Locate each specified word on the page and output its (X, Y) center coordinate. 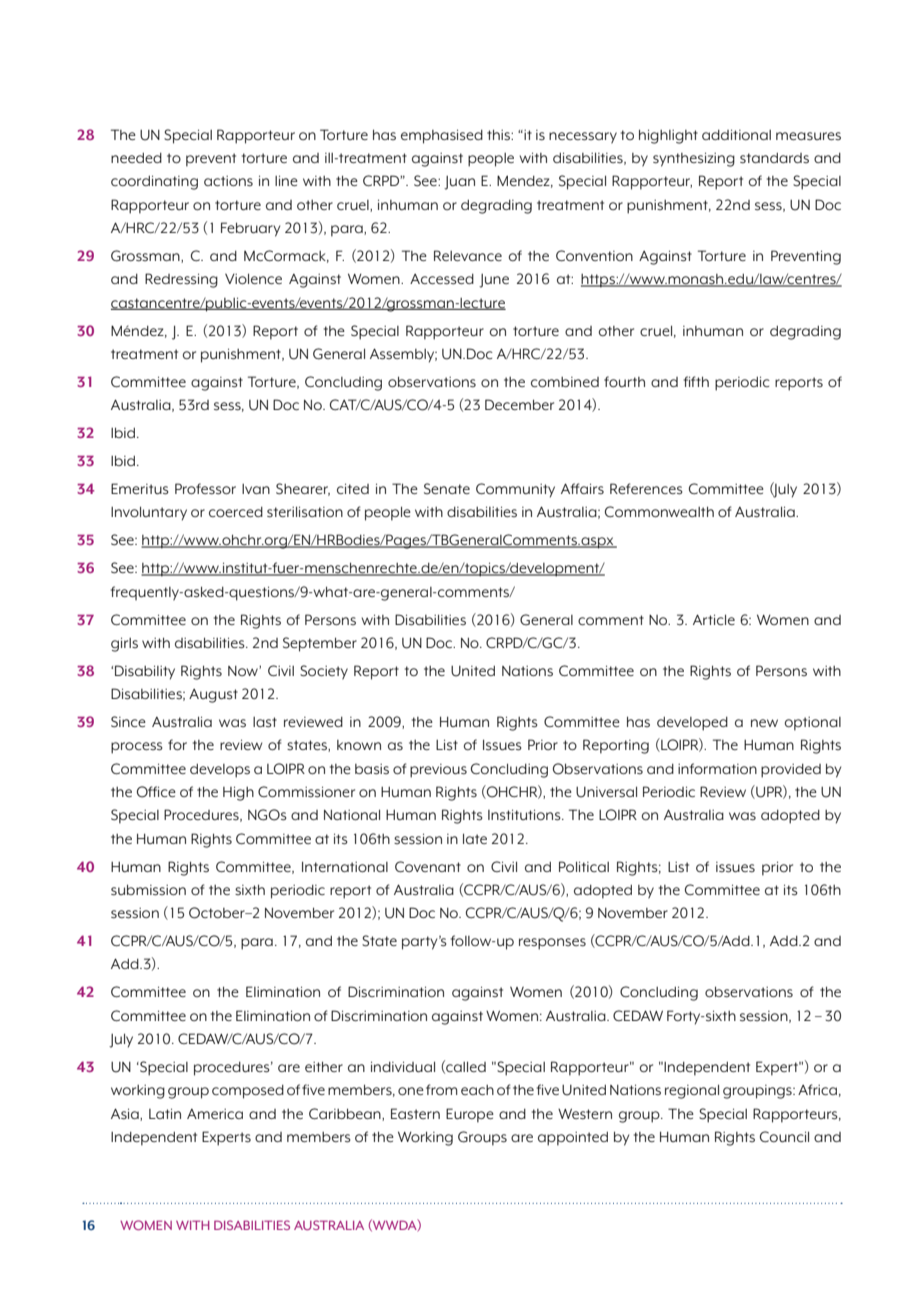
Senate (447, 488)
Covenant (428, 866)
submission (148, 890)
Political (584, 866)
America (215, 1114)
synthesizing (694, 159)
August (213, 696)
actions (228, 181)
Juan (459, 183)
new (764, 723)
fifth (696, 381)
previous (438, 771)
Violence (253, 278)
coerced (236, 512)
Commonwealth (659, 511)
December (519, 404)
